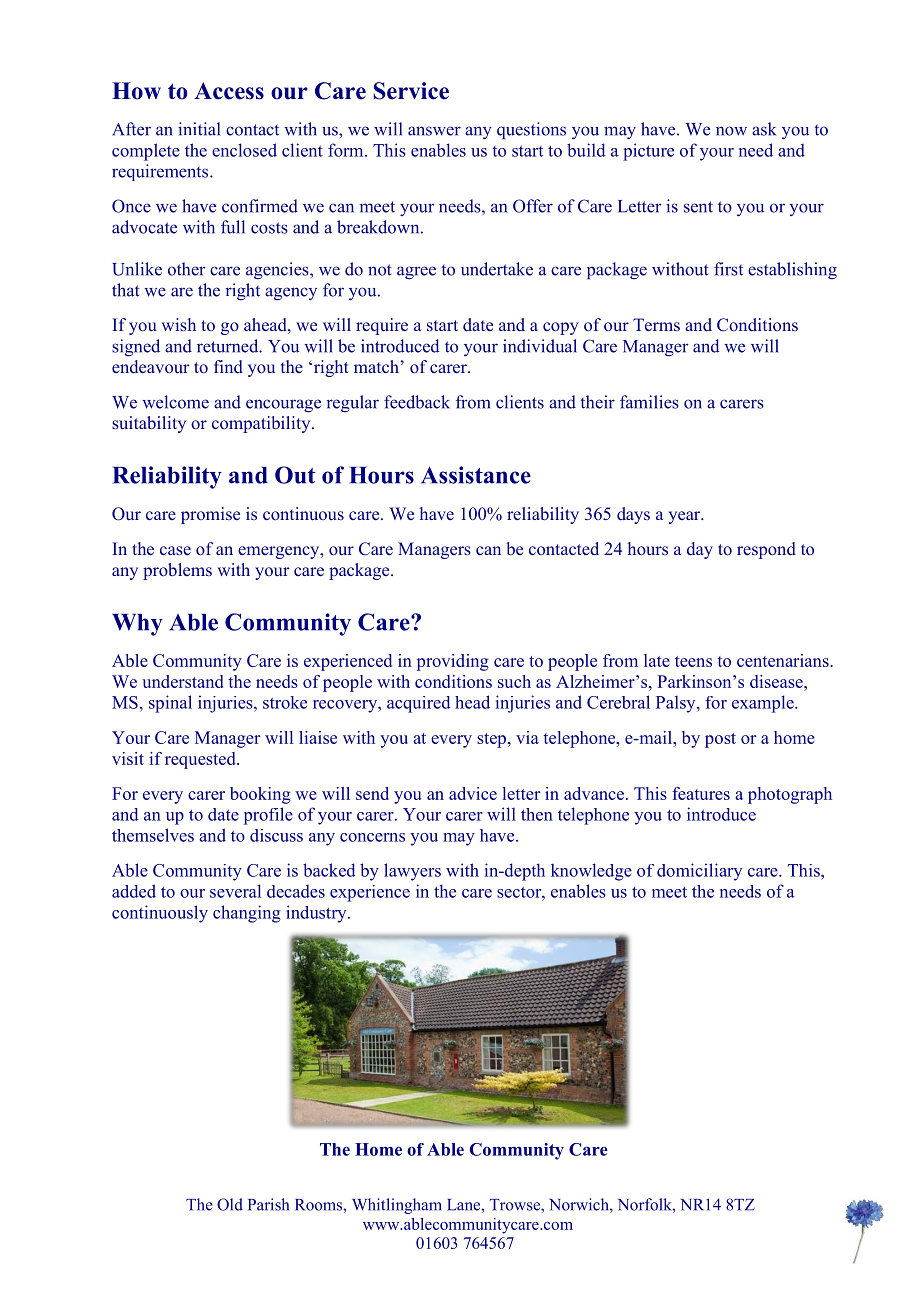 The height and width of the screenshot is (1308, 924). What do you see at coordinates (434, 131) in the screenshot?
I see `answer` at bounding box center [434, 131].
